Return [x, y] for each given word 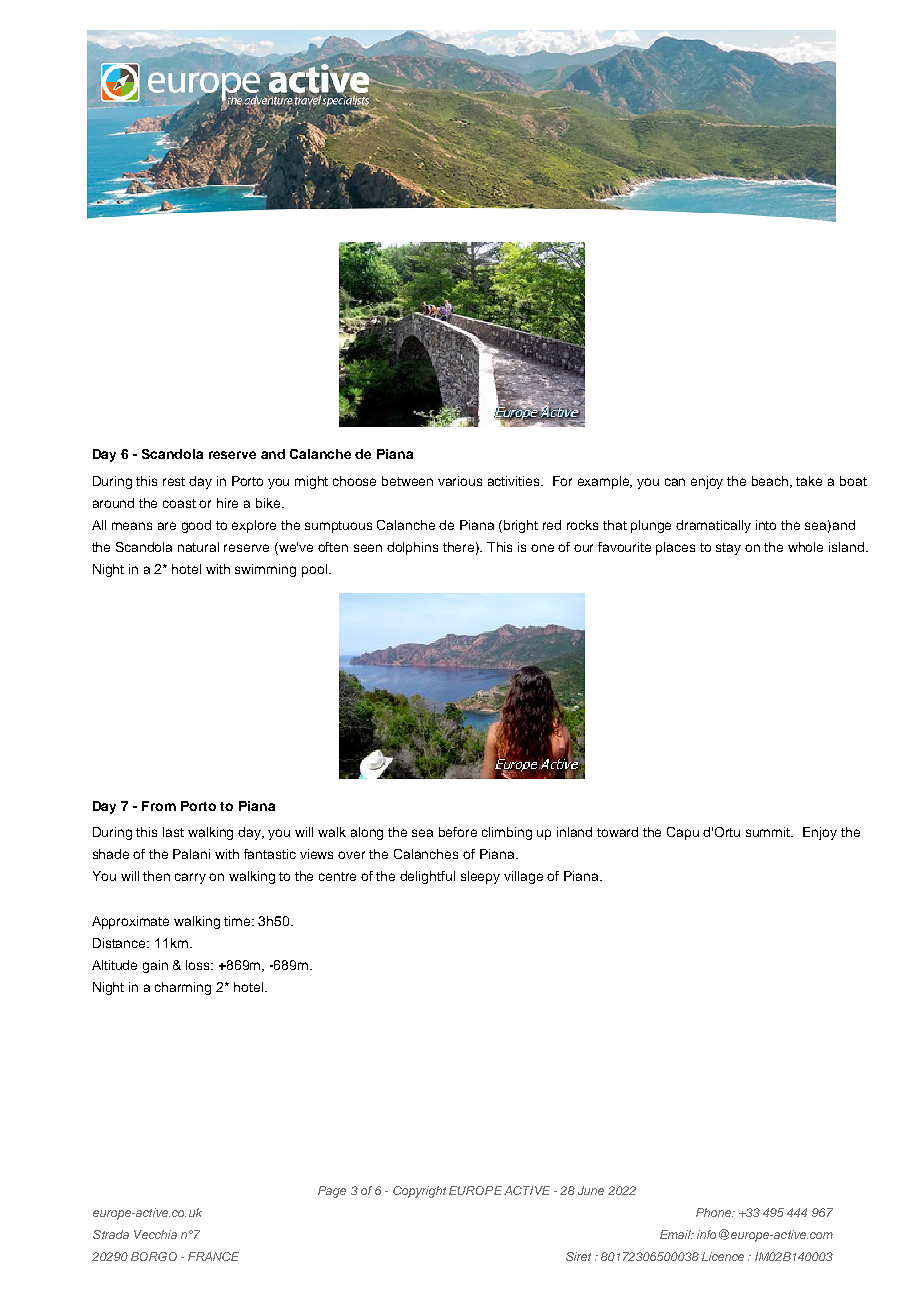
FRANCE [213, 1256]
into [766, 525]
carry [190, 878]
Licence [723, 1256]
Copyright [419, 1192]
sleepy [480, 877]
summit [769, 832]
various [460, 481]
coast [179, 503]
